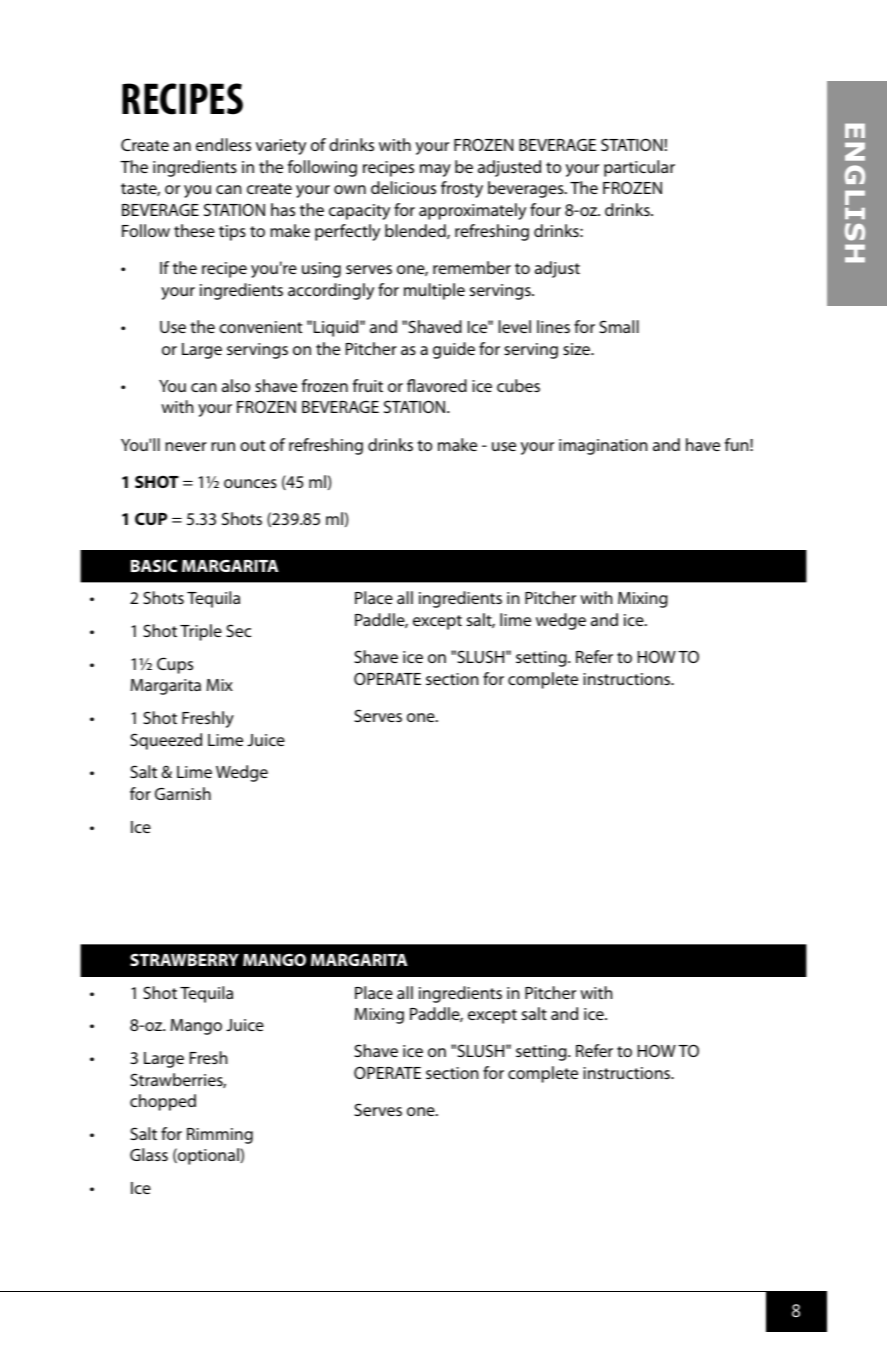 This screenshot has height=1372, width=887. Describe the element at coordinates (201, 632) in the screenshot. I see `Triple` at that location.
